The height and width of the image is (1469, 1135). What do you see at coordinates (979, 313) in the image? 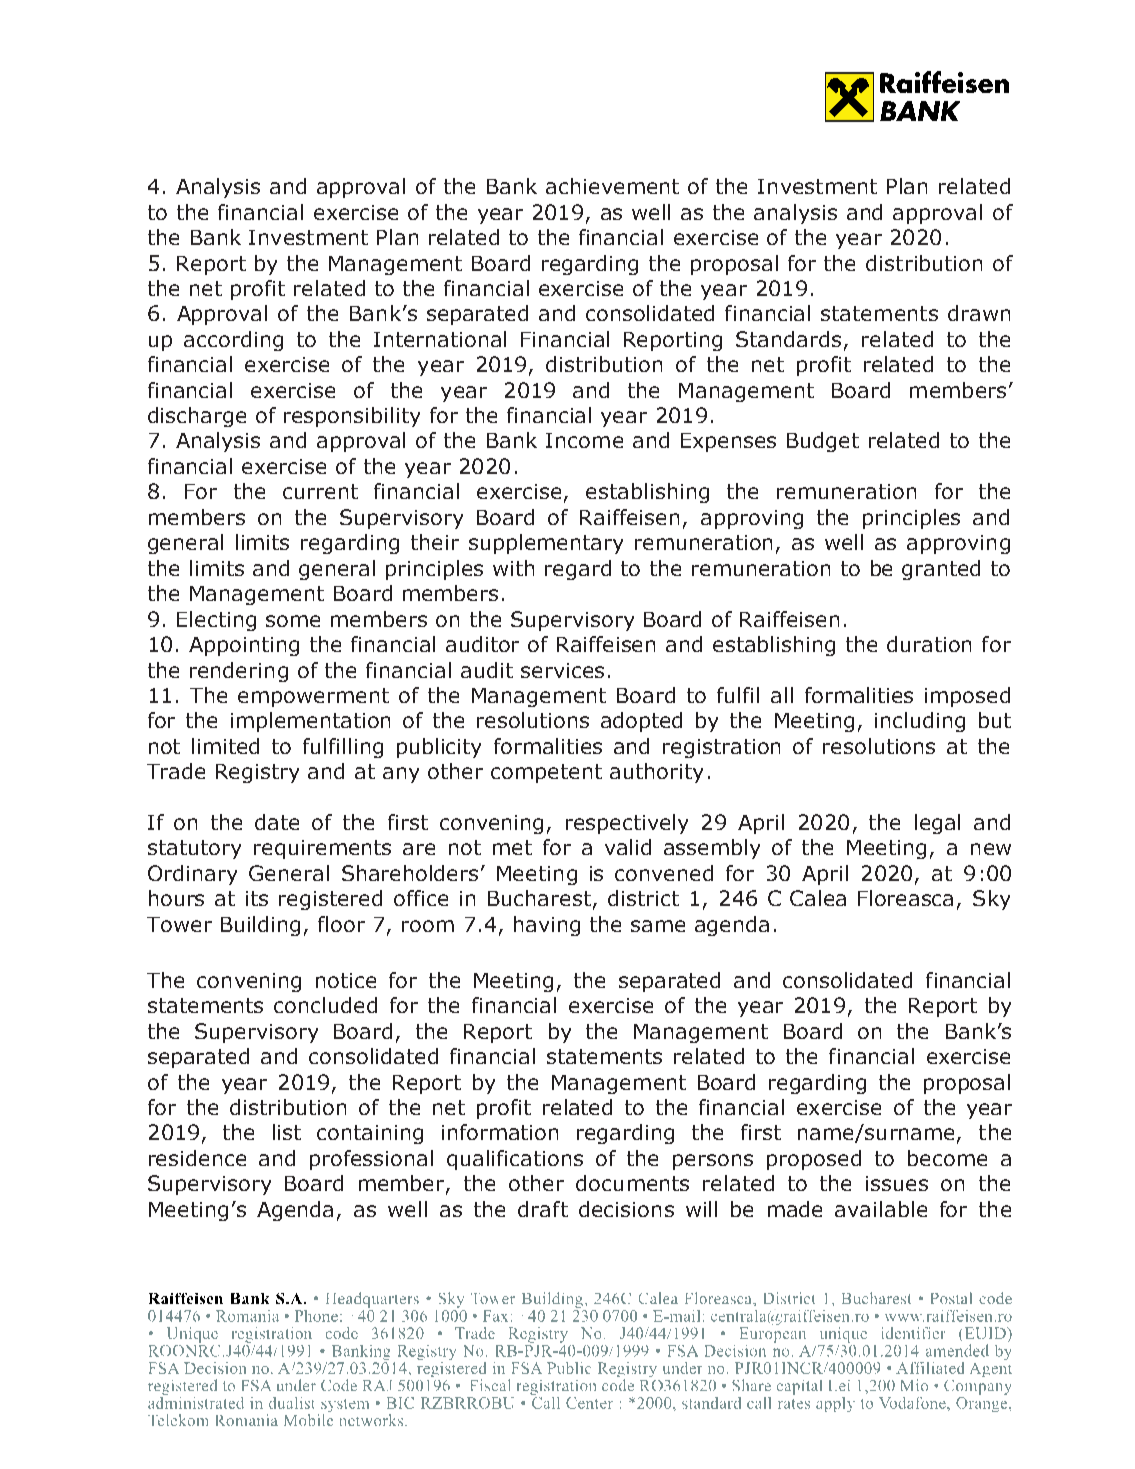
I see `drawn` at bounding box center [979, 313].
